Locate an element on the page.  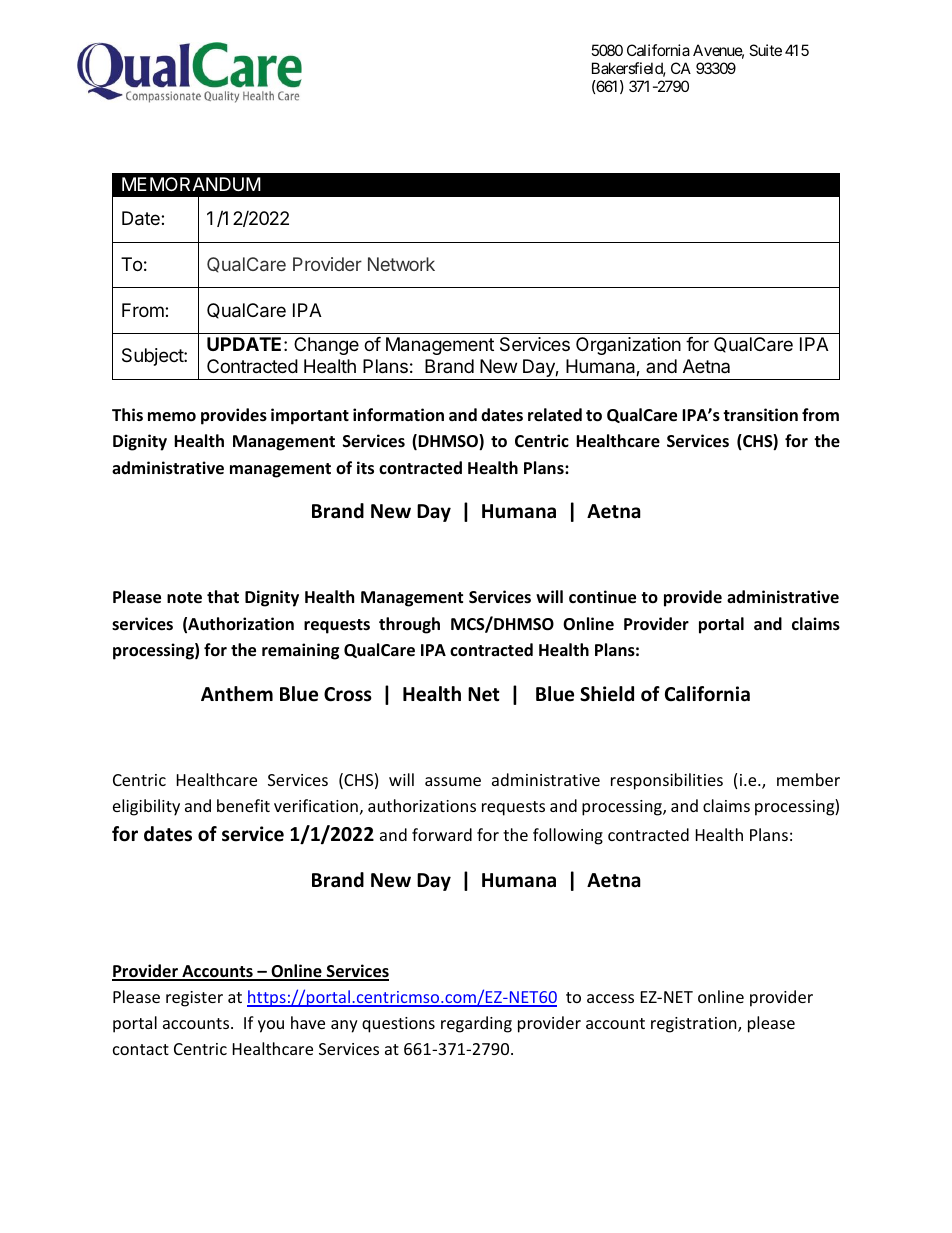
Organization is located at coordinates (628, 346).
